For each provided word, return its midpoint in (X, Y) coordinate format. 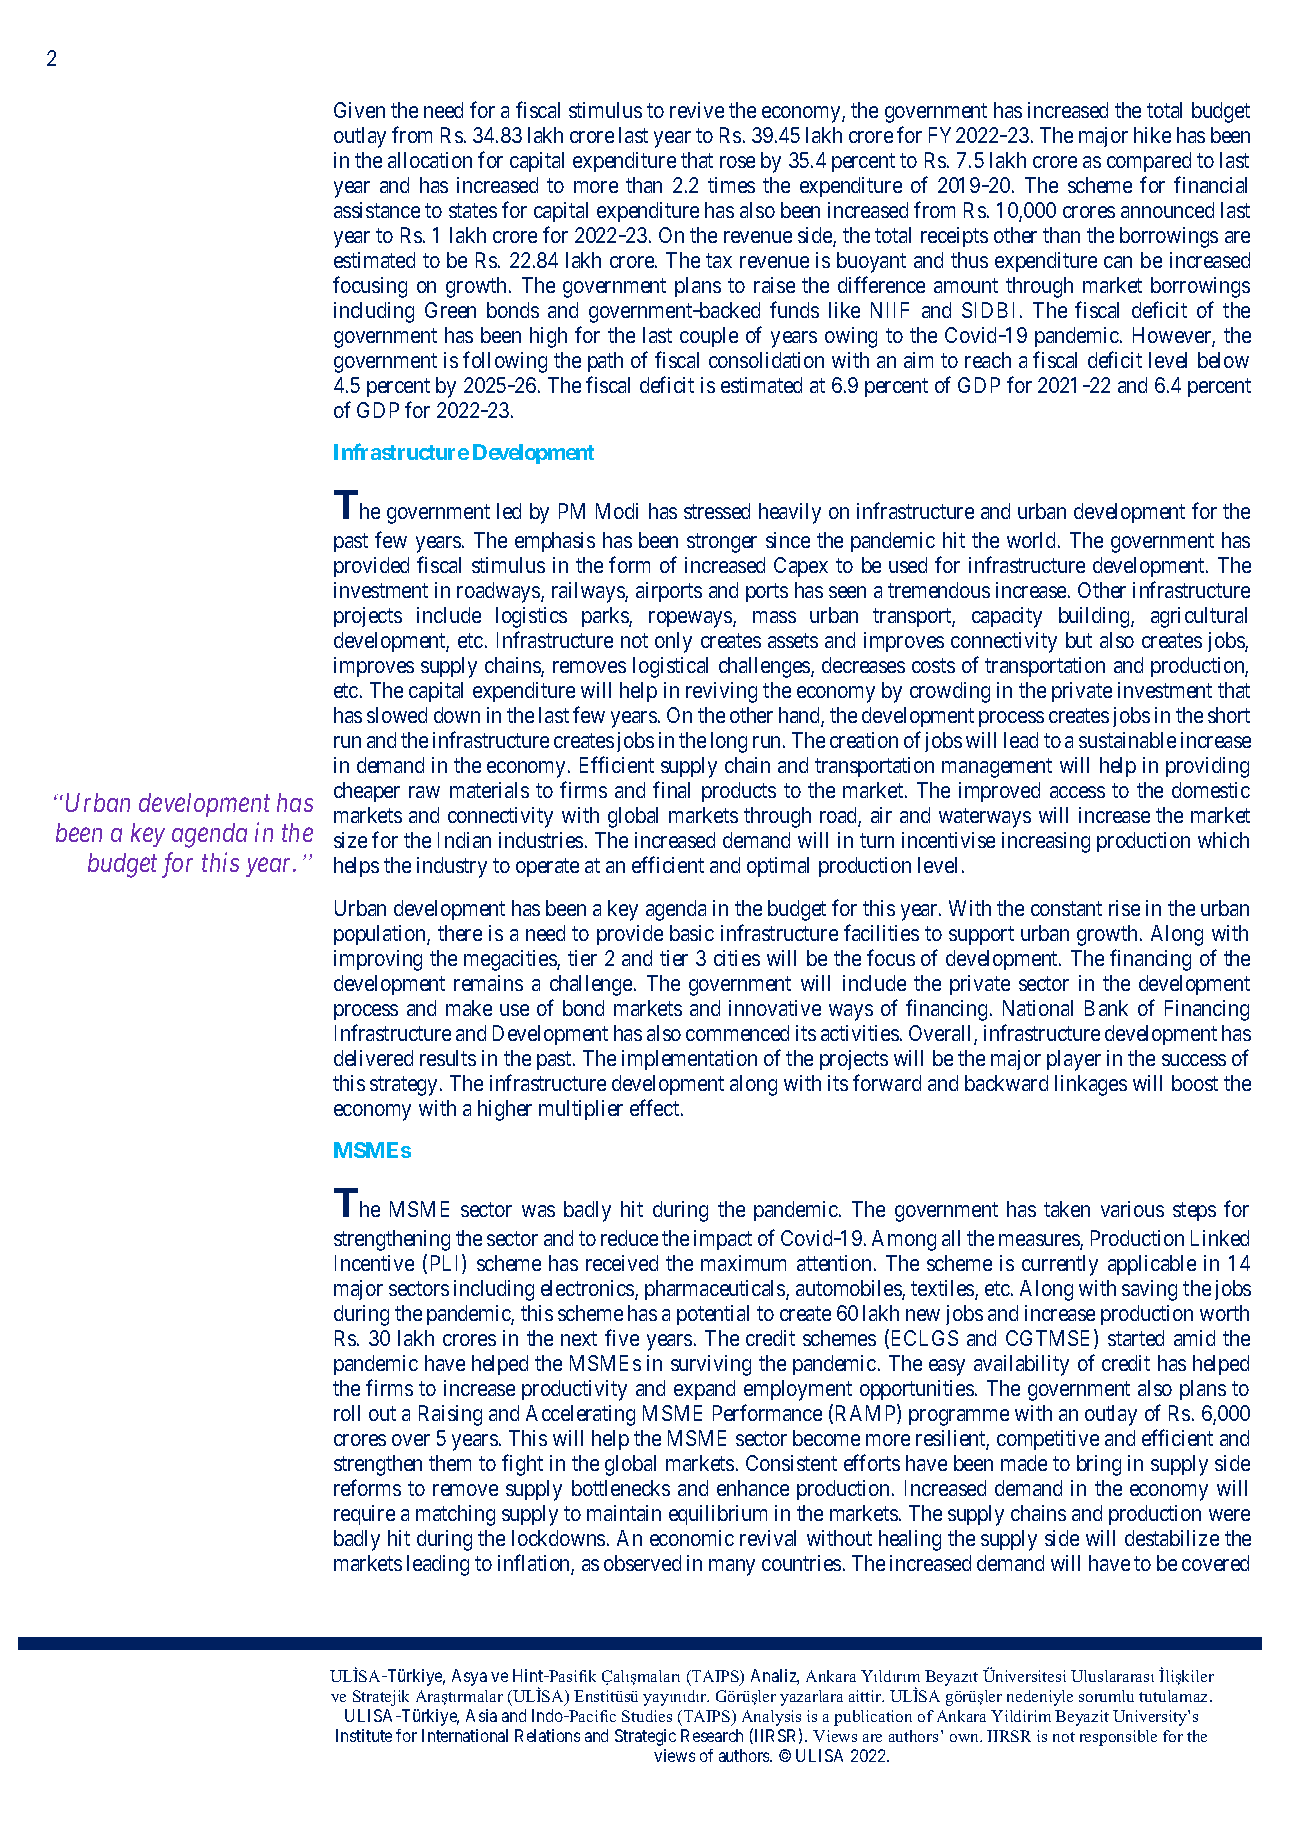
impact (723, 1240)
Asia (481, 1715)
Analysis (771, 1719)
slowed (397, 715)
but (1079, 640)
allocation (430, 160)
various (1132, 1209)
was (538, 1211)
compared (1149, 162)
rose (737, 162)
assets (793, 641)
